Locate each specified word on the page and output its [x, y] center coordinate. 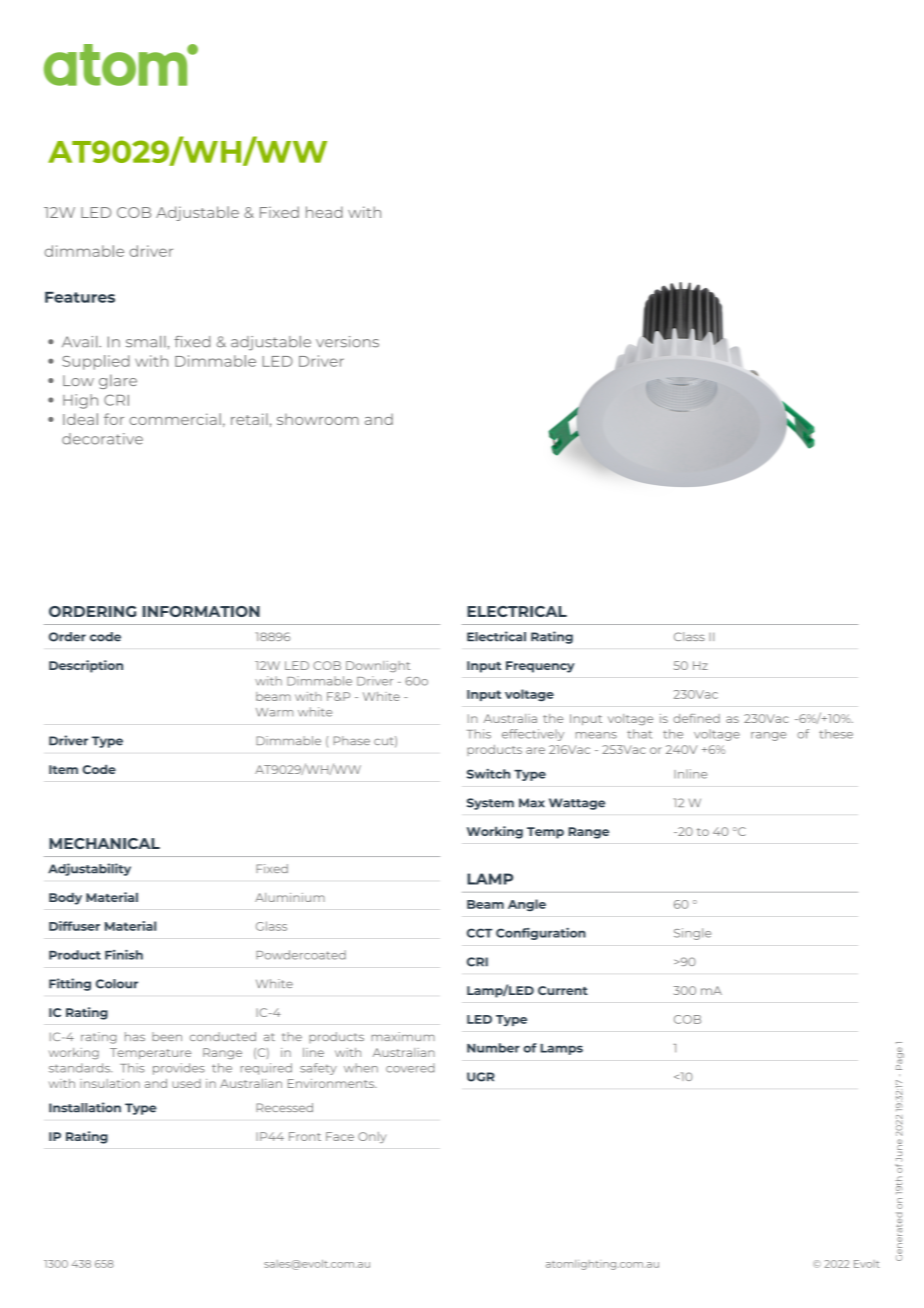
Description [86, 666]
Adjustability [89, 869]
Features [80, 297]
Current [563, 990]
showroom [318, 419]
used [186, 1083]
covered [410, 1068]
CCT [479, 933]
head [324, 212]
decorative [102, 439]
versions [347, 342]
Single [692, 934]
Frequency [540, 667]
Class [689, 636]
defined [696, 718]
